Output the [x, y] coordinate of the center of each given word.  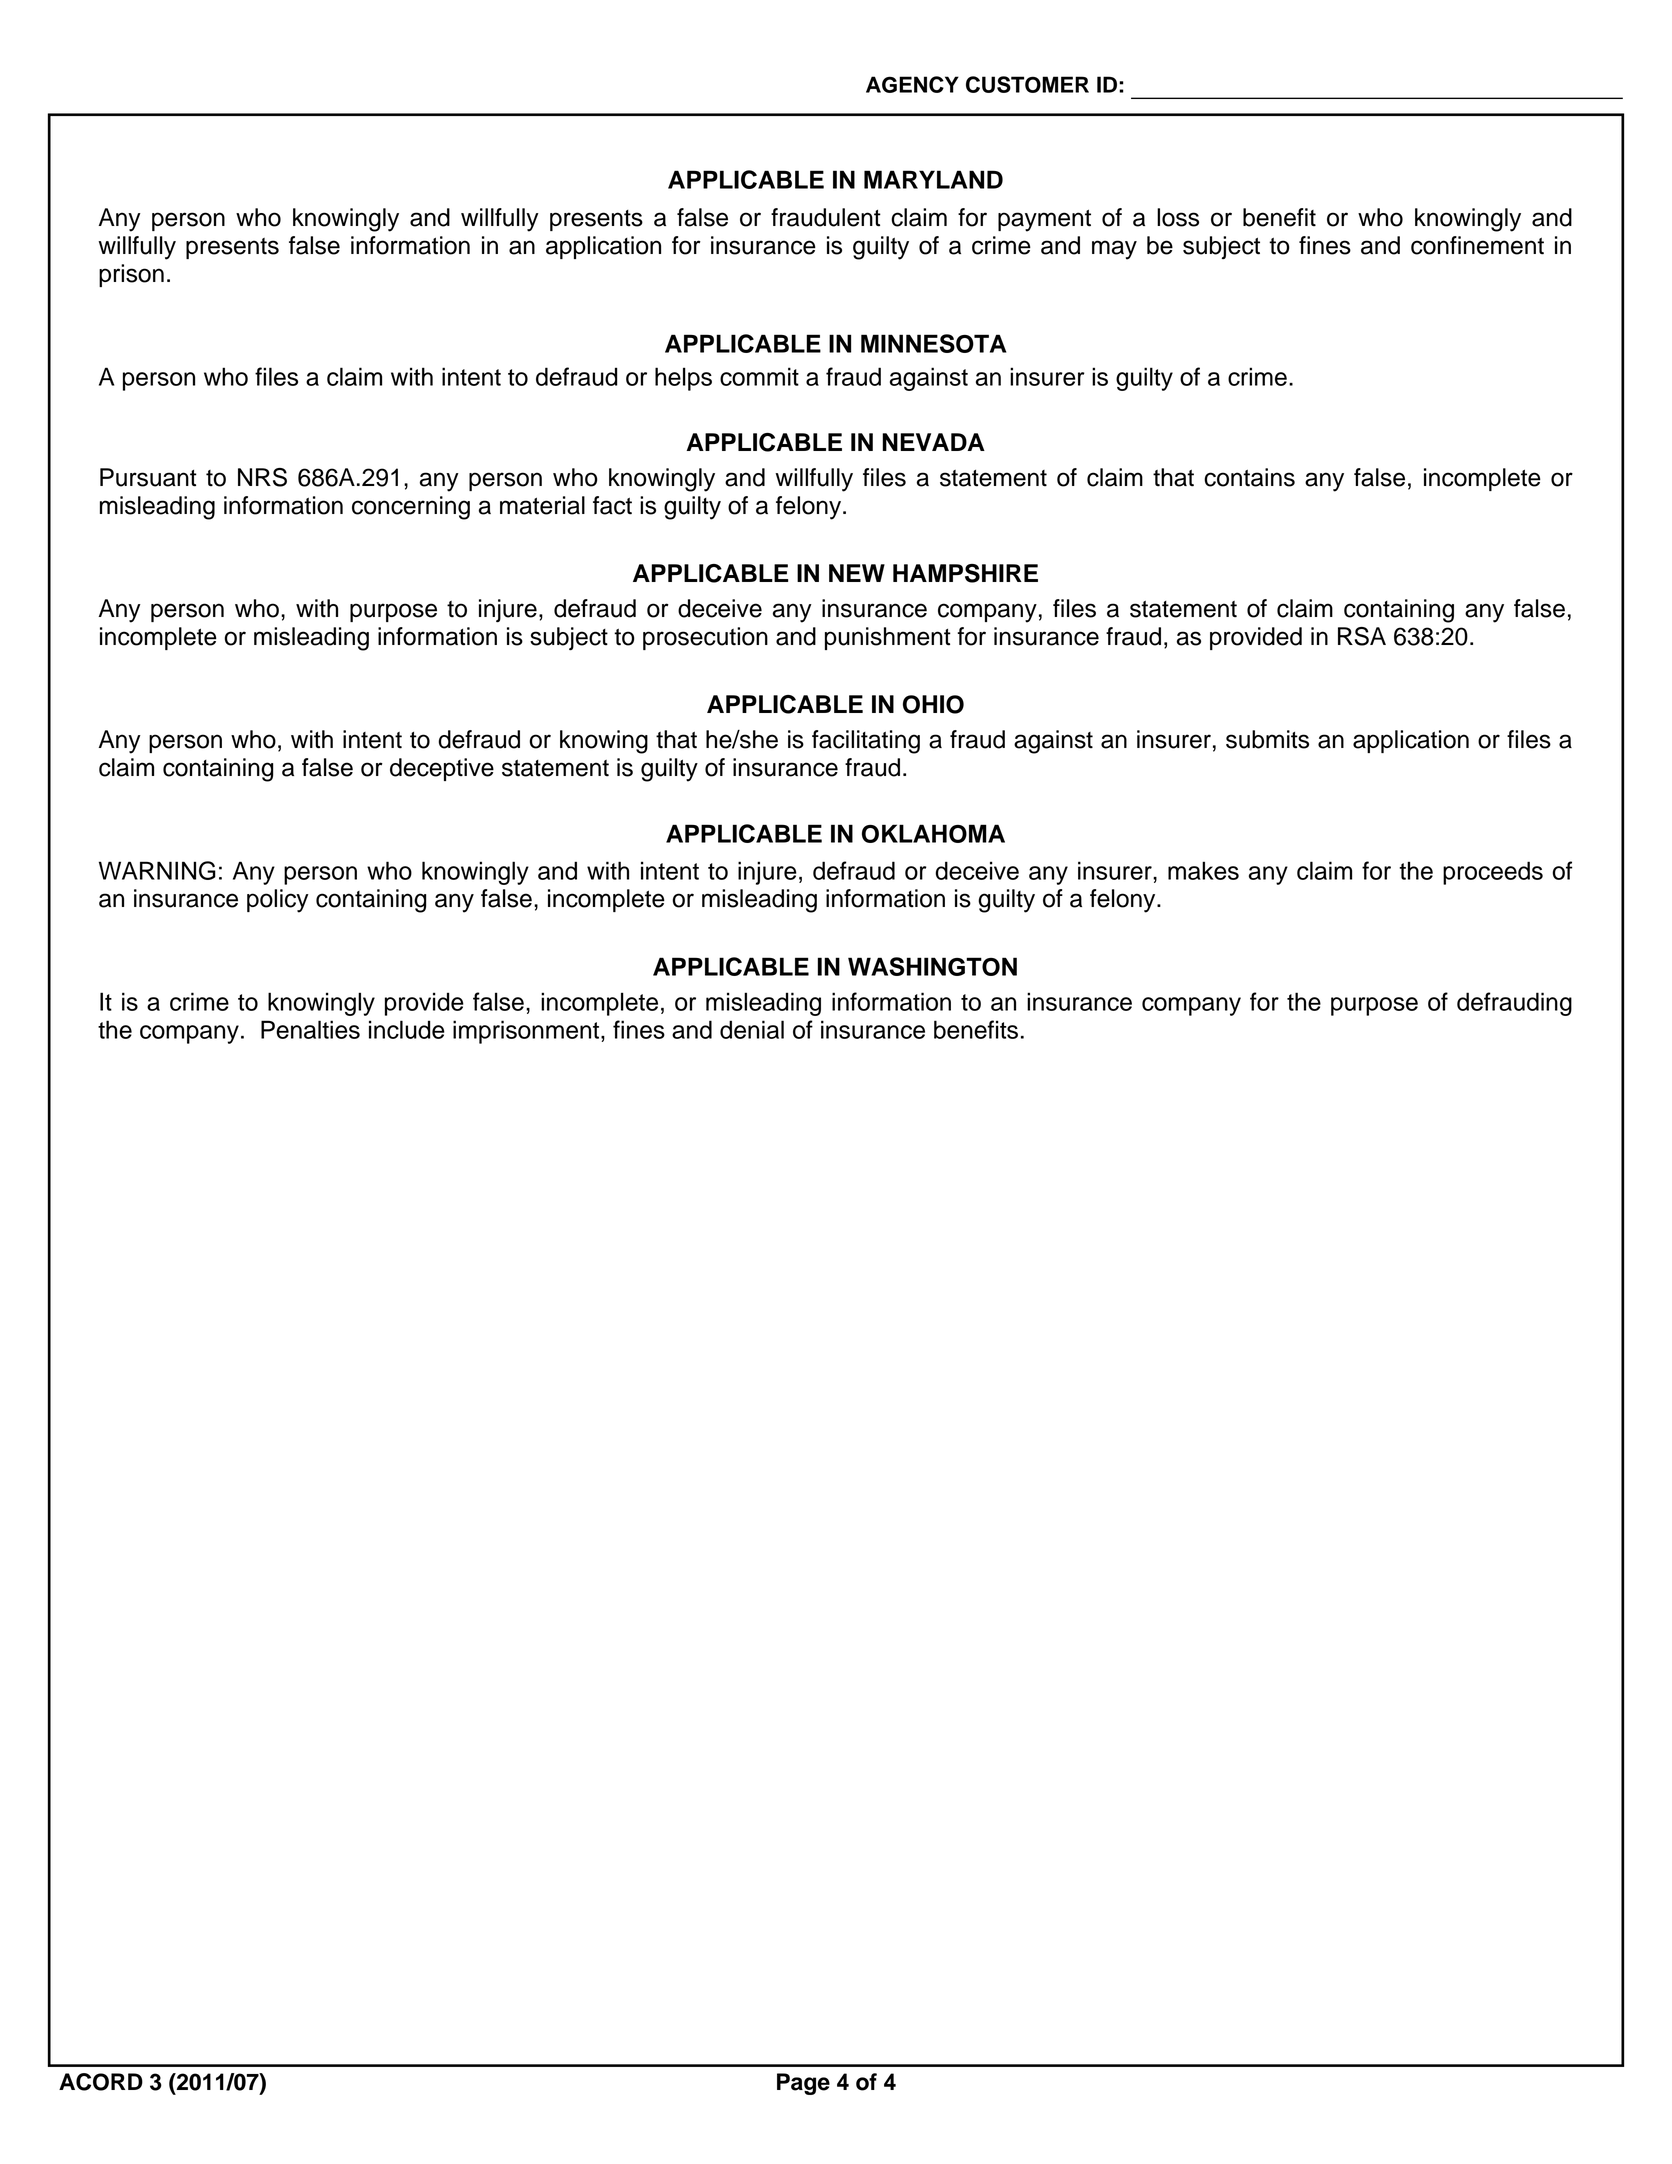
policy [278, 901]
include [407, 1029]
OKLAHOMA [933, 833]
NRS [262, 477]
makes [1203, 870]
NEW [857, 573]
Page [803, 2084]
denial [752, 1029]
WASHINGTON [932, 966]
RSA [1362, 636]
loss [1178, 217]
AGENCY [912, 84]
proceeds [1493, 873]
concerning [411, 508]
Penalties [310, 1029]
